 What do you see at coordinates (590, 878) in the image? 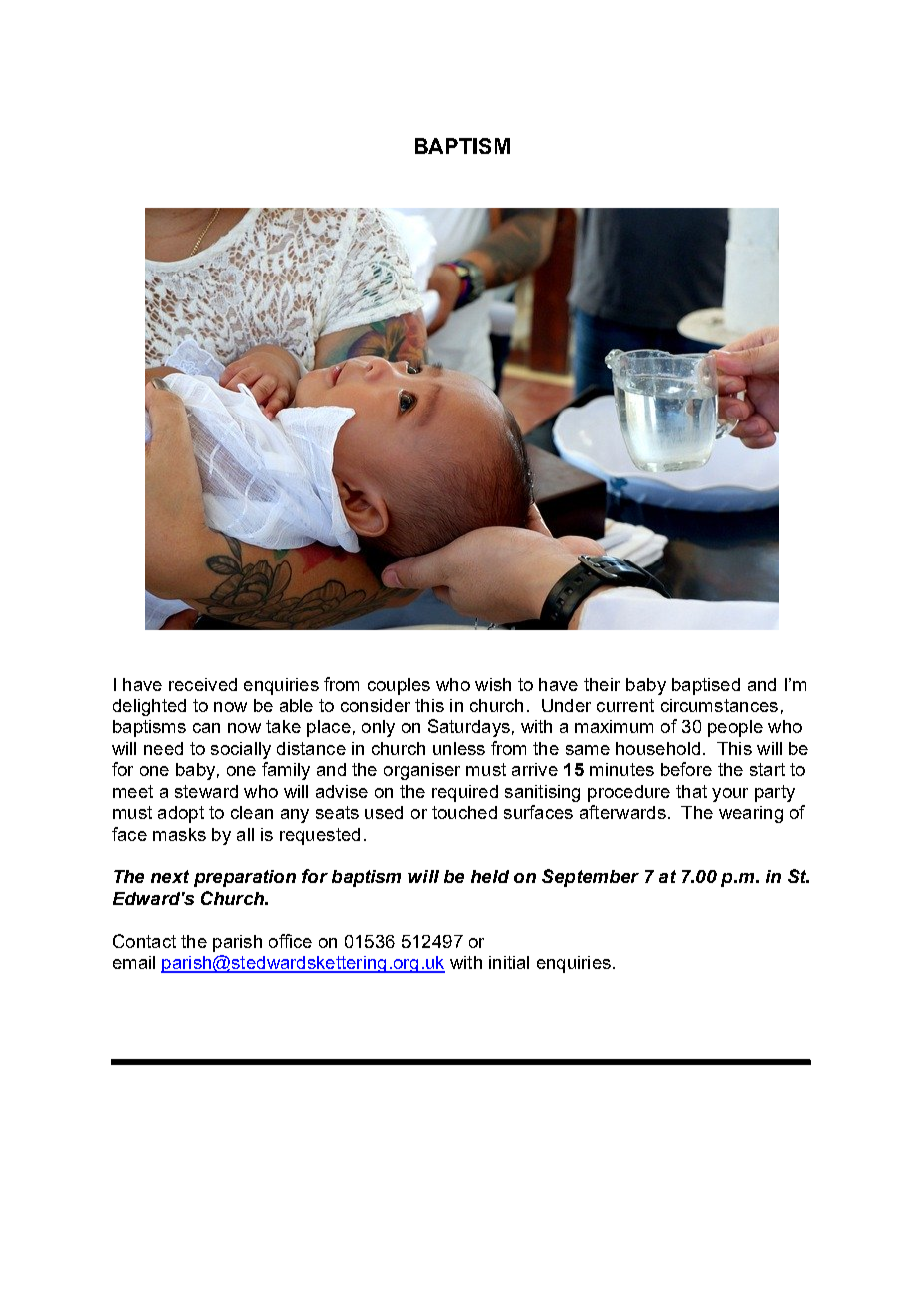
I see `September` at bounding box center [590, 878].
